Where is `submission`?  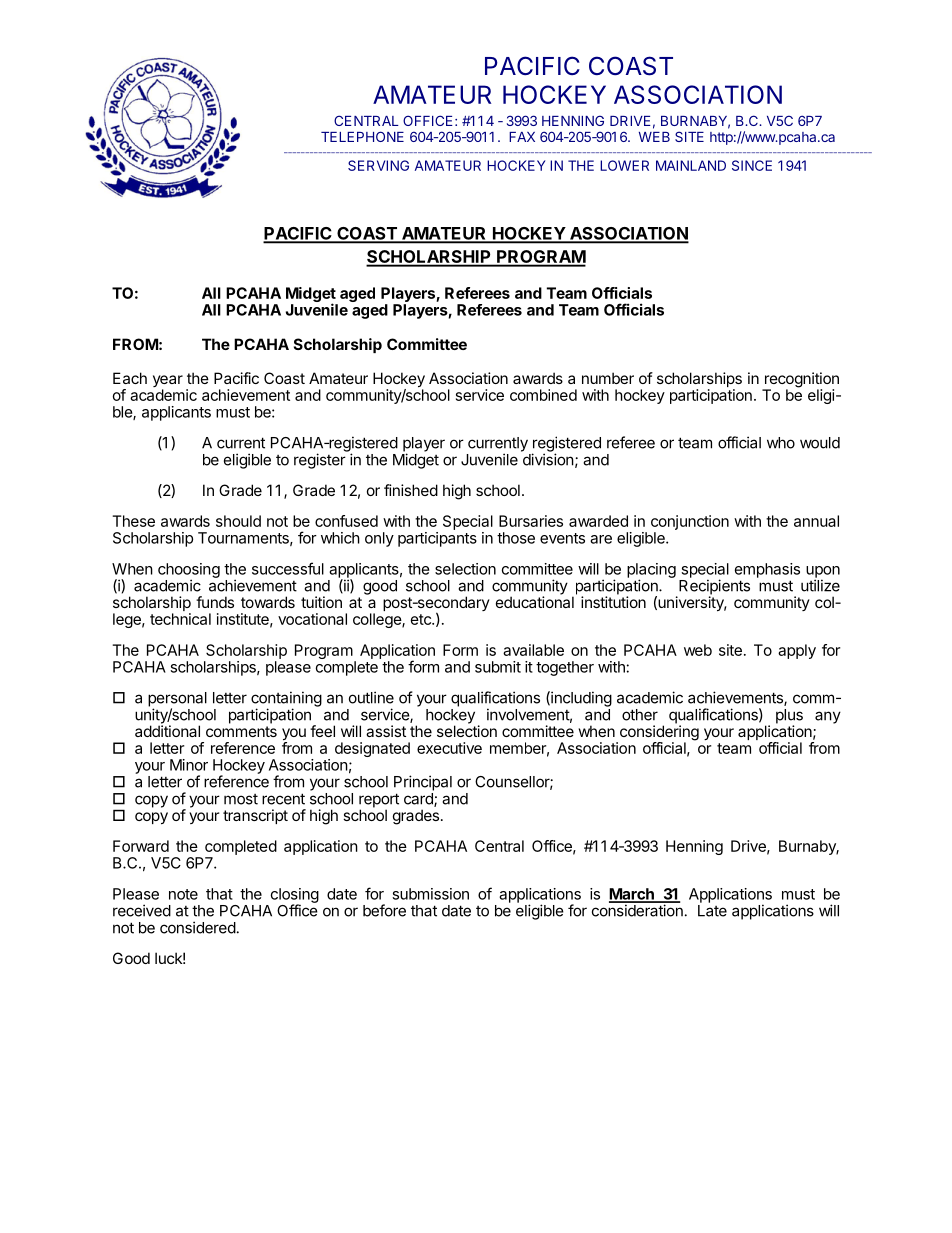 submission is located at coordinates (430, 894).
